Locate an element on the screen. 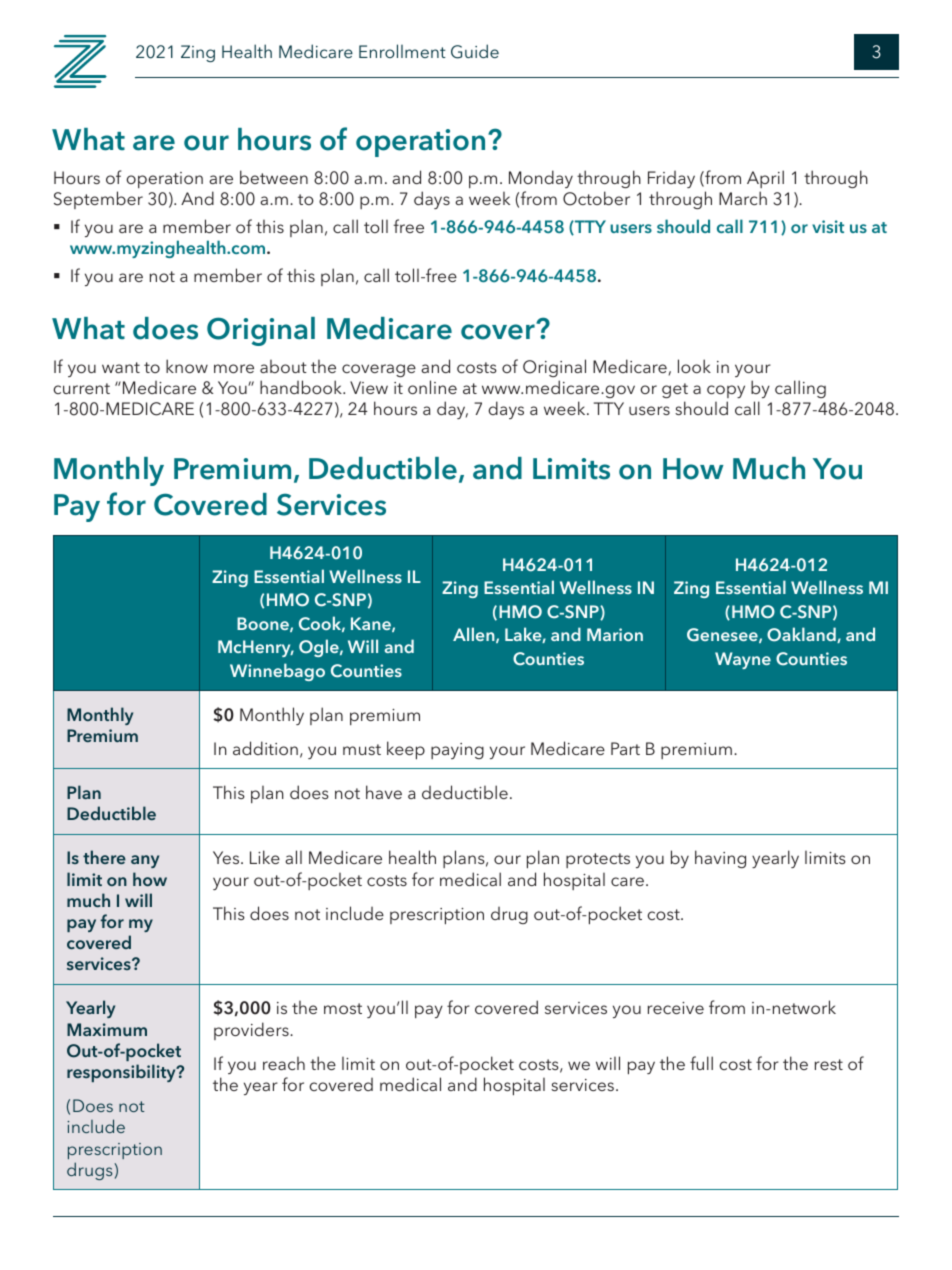 This screenshot has width=952, height=1270. between is located at coordinates (274, 177).
